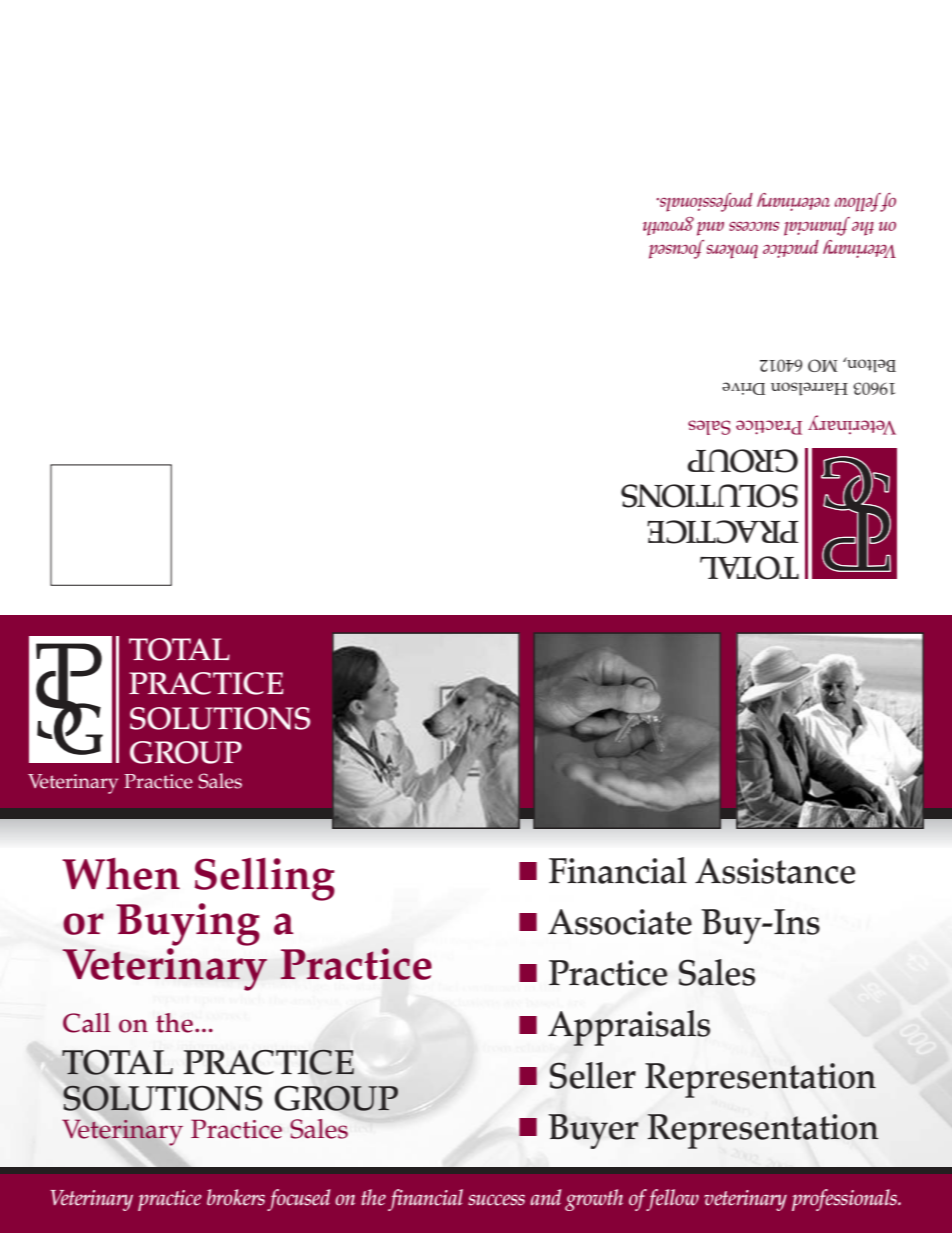 This screenshot has width=952, height=1233. I want to click on When, so click(121, 873).
